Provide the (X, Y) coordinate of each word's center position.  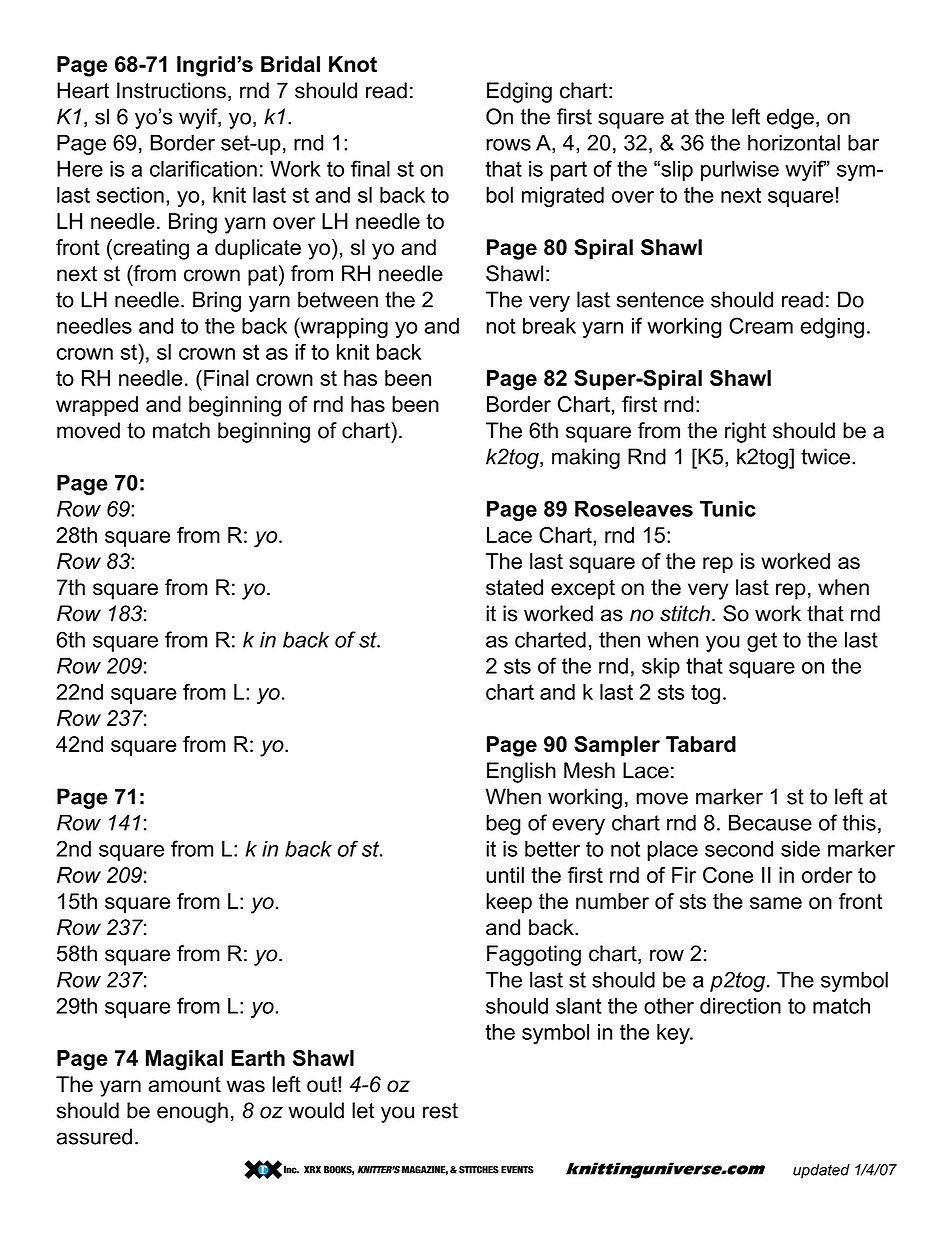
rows (508, 144)
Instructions (171, 90)
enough (192, 1112)
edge (790, 118)
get (762, 642)
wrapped (97, 406)
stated (514, 587)
